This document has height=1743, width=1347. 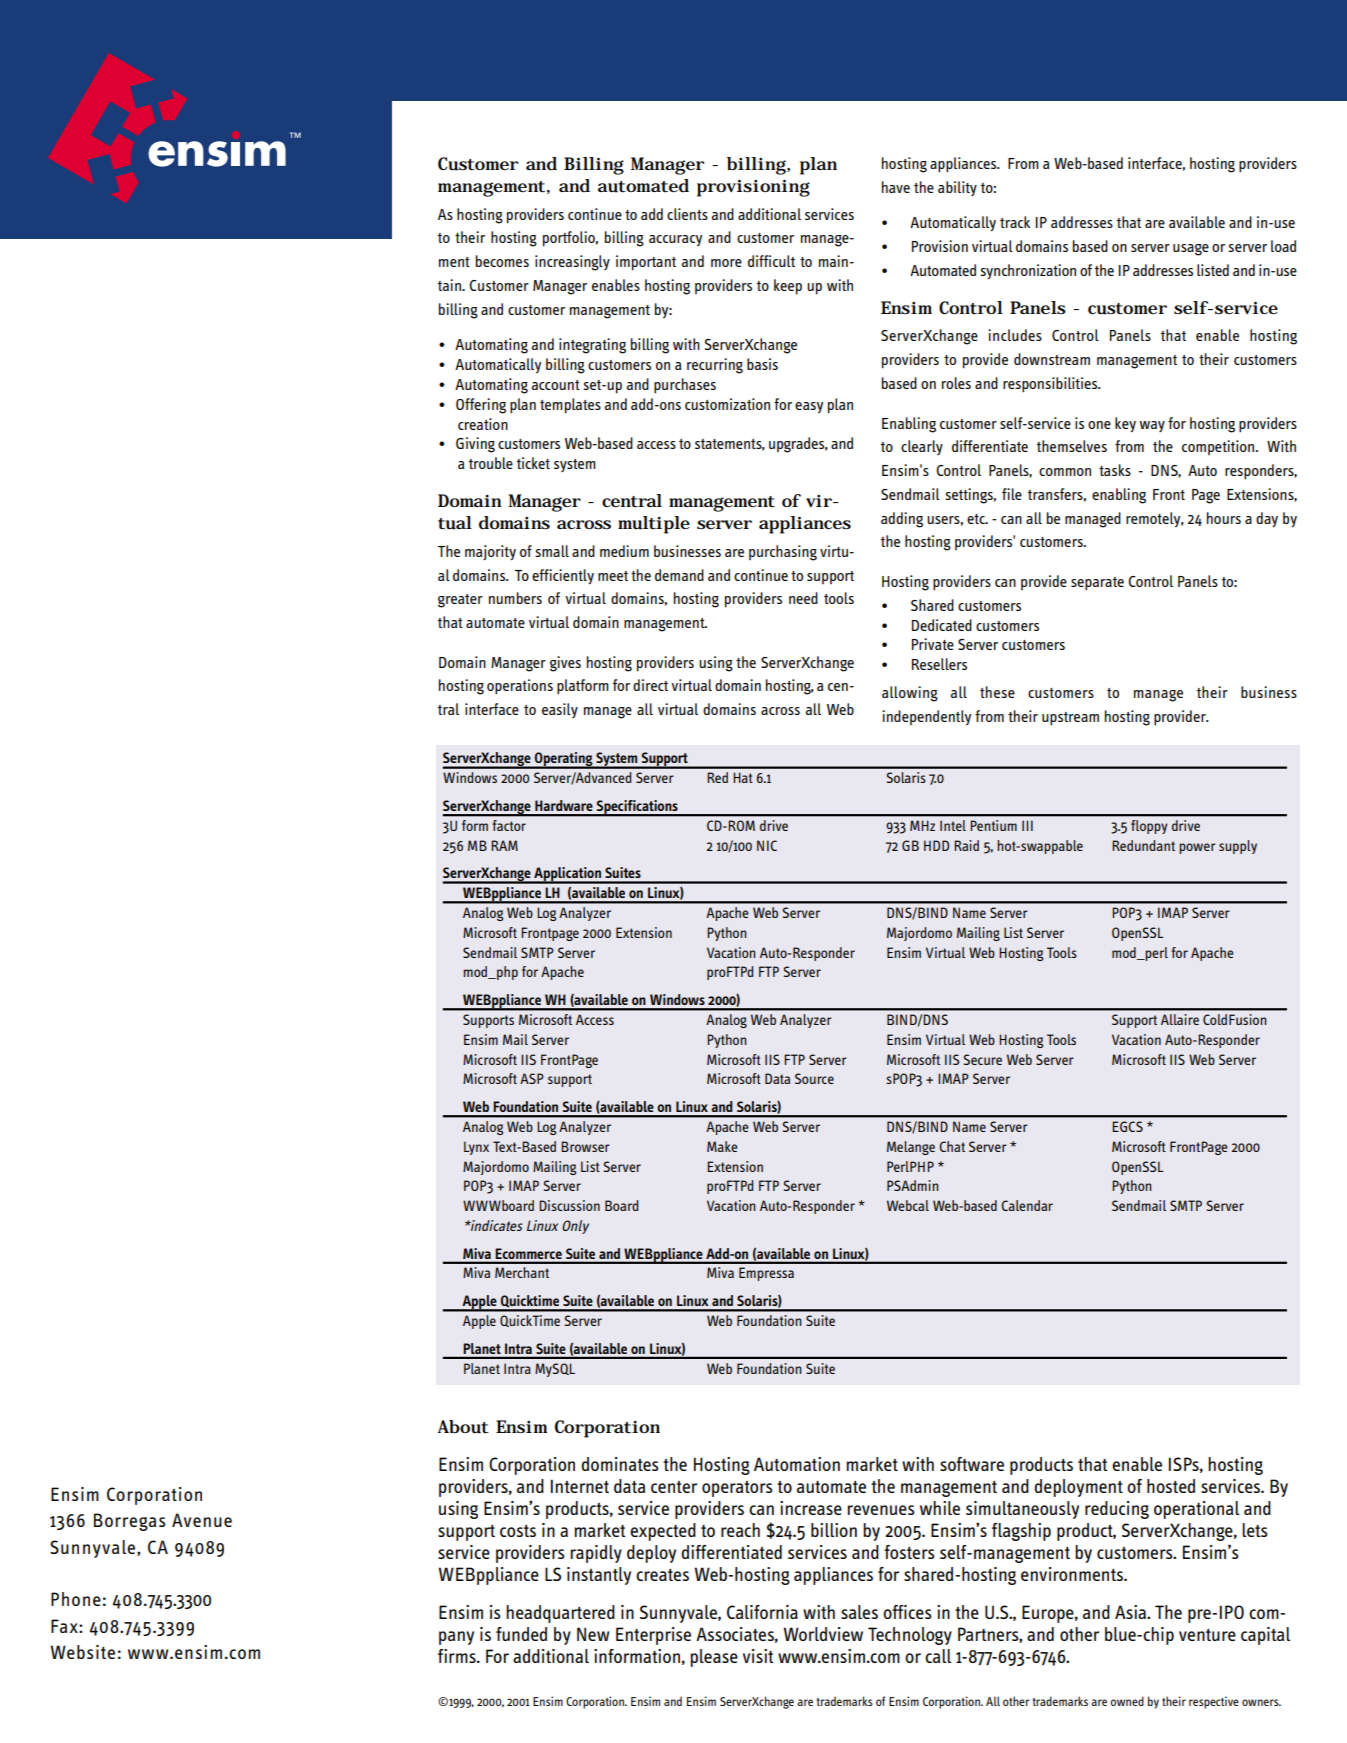 What do you see at coordinates (714, 1658) in the document?
I see `please` at bounding box center [714, 1658].
